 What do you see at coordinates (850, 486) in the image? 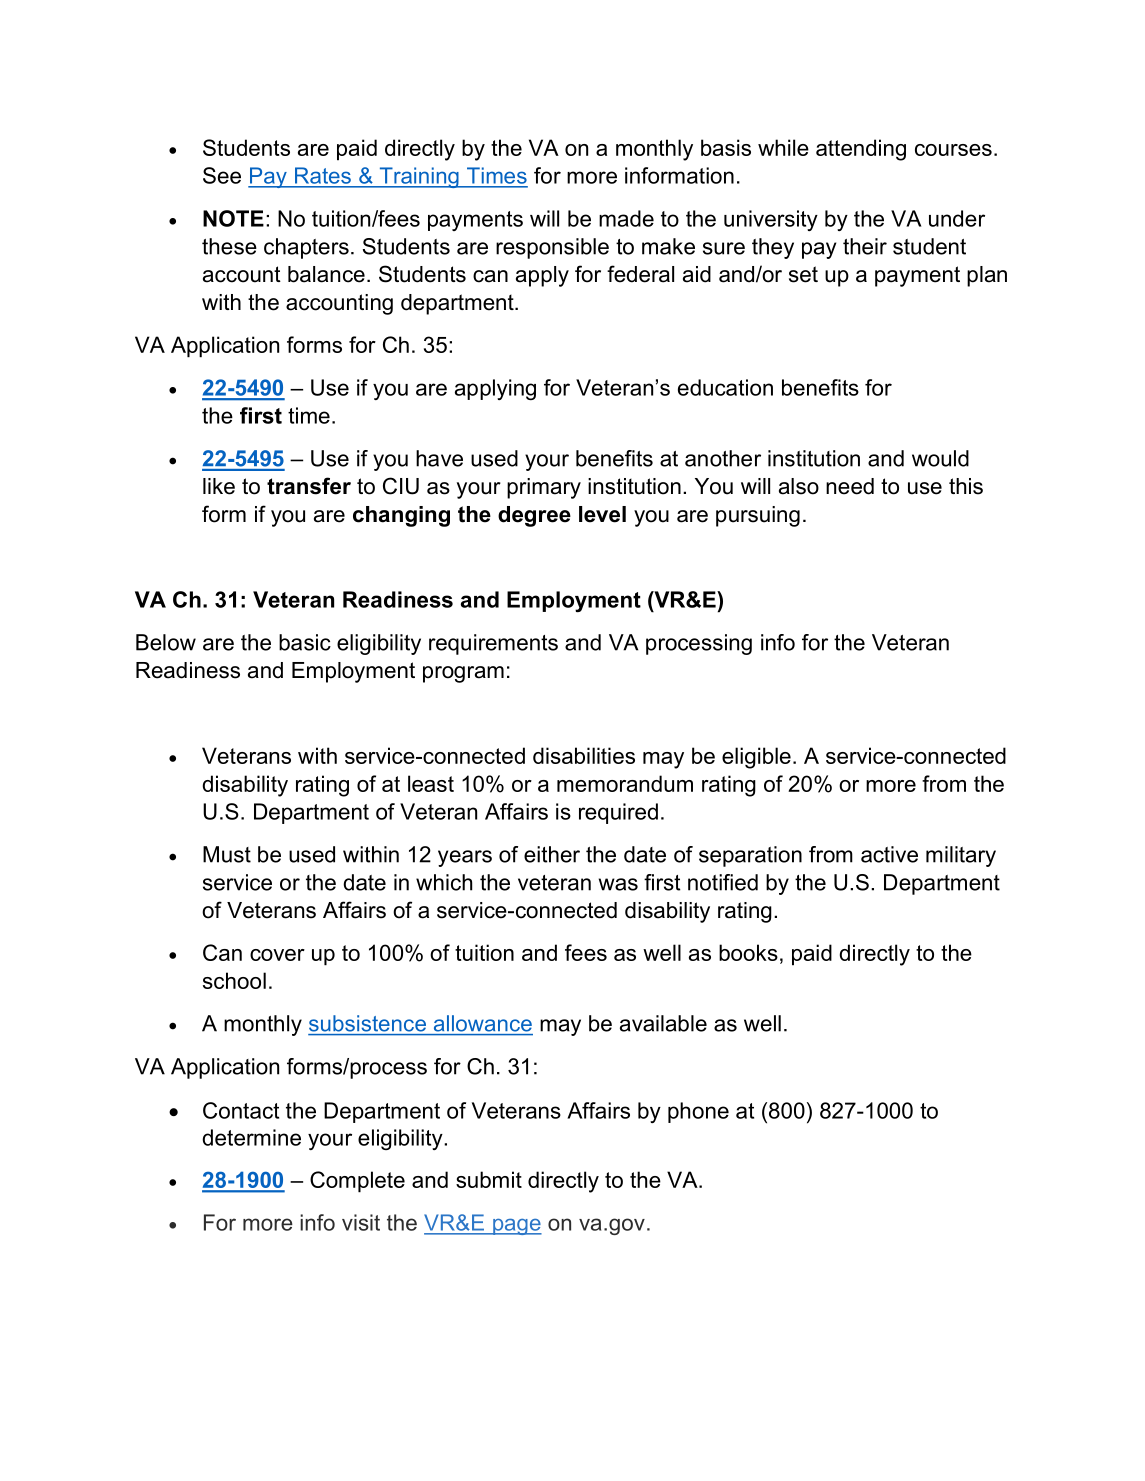
I see `need` at bounding box center [850, 486].
